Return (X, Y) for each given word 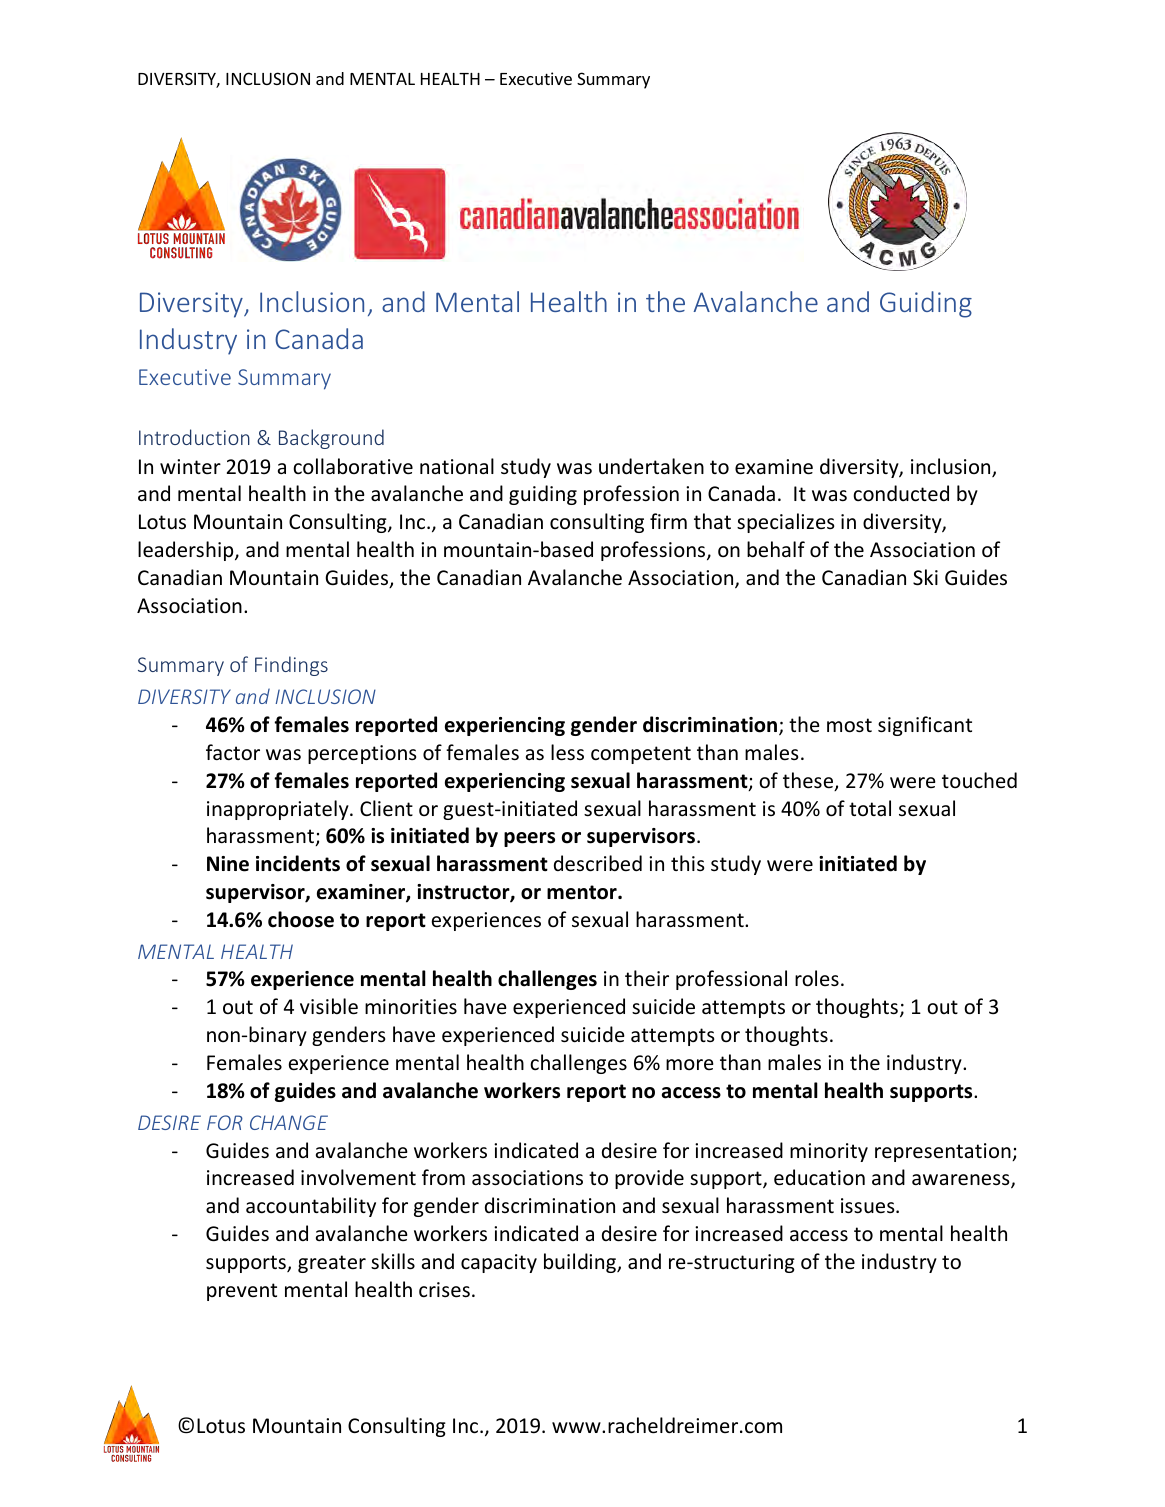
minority (829, 1152)
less (567, 752)
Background (331, 439)
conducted (901, 493)
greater (332, 1264)
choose (301, 919)
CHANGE (289, 1122)
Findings (291, 666)
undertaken (651, 466)
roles (817, 978)
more (690, 1064)
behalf (776, 549)
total (870, 808)
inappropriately (279, 810)
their (647, 978)
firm (668, 521)
